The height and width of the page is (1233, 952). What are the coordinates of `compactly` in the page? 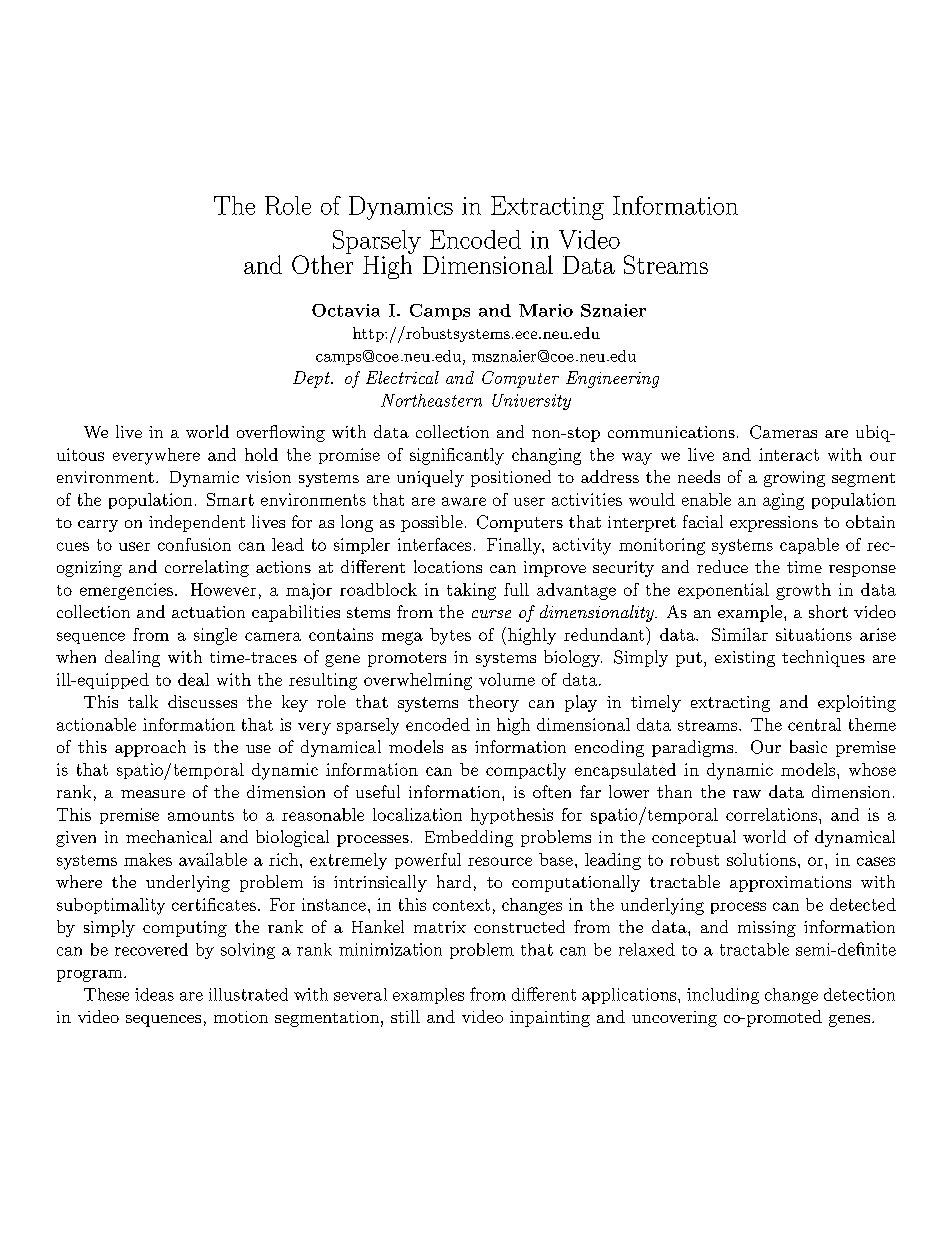 It's located at (526, 771).
